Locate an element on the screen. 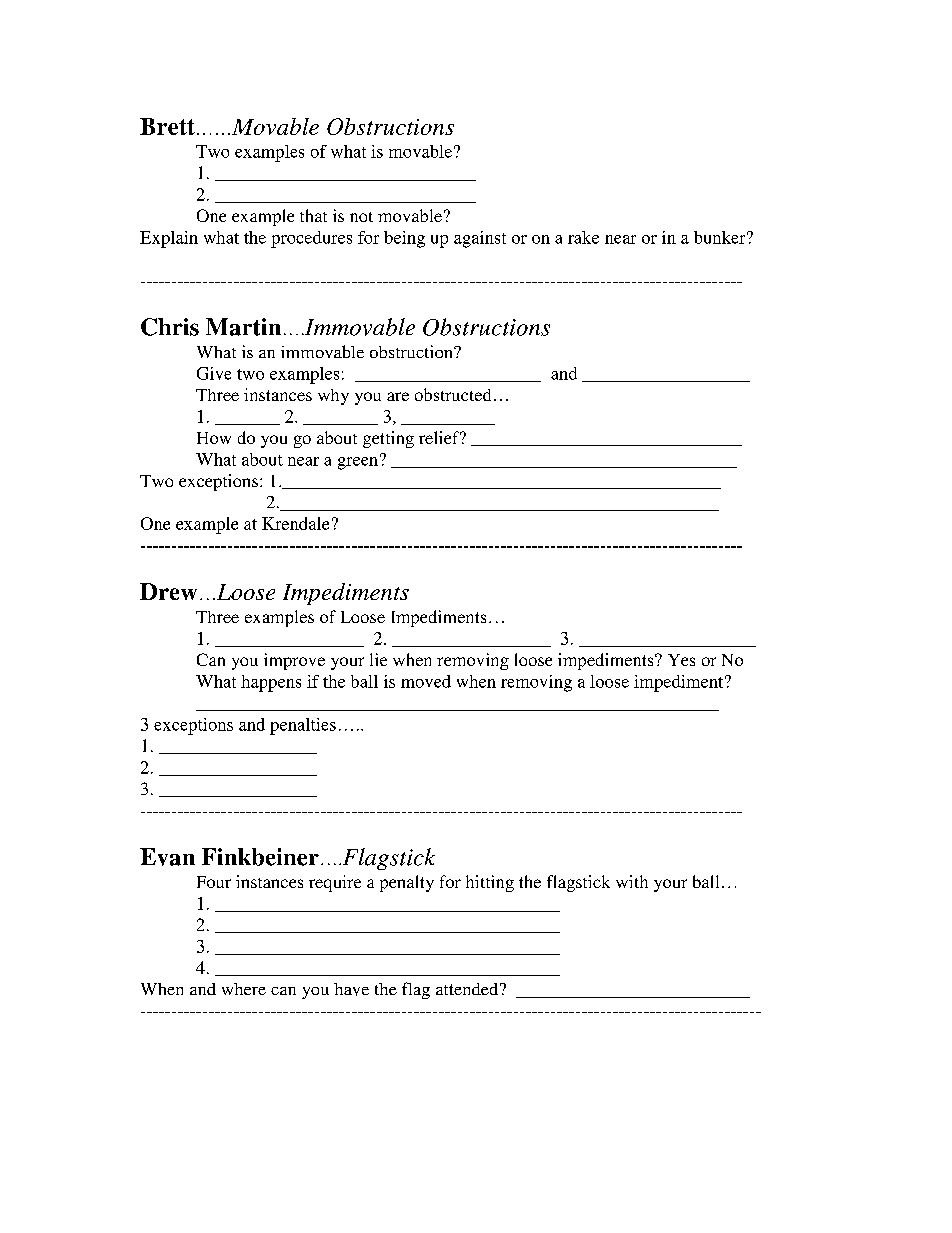 This screenshot has height=1233, width=952. rake is located at coordinates (583, 237).
